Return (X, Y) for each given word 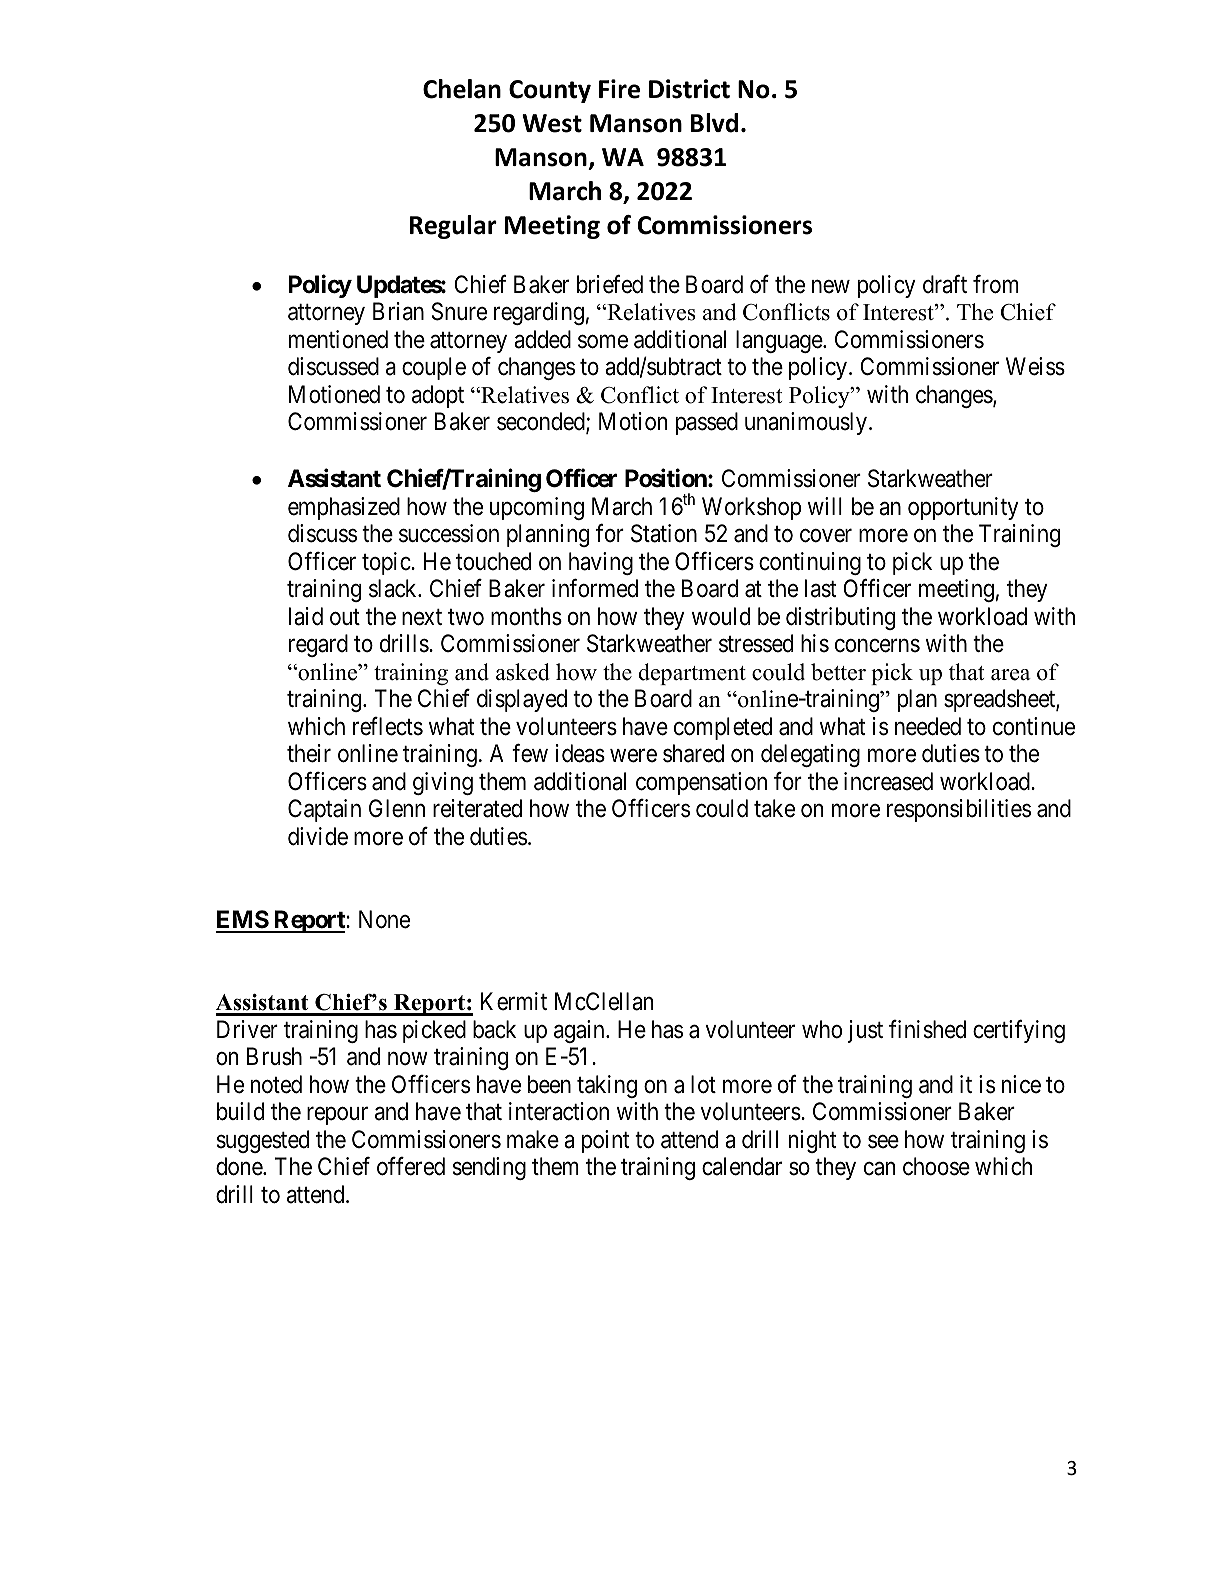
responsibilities (959, 810)
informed (595, 588)
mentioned (338, 339)
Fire (619, 89)
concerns (877, 646)
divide (318, 836)
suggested (263, 1141)
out (345, 617)
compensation (701, 783)
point (605, 1141)
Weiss (1035, 366)
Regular (453, 227)
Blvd (714, 123)
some (603, 342)
